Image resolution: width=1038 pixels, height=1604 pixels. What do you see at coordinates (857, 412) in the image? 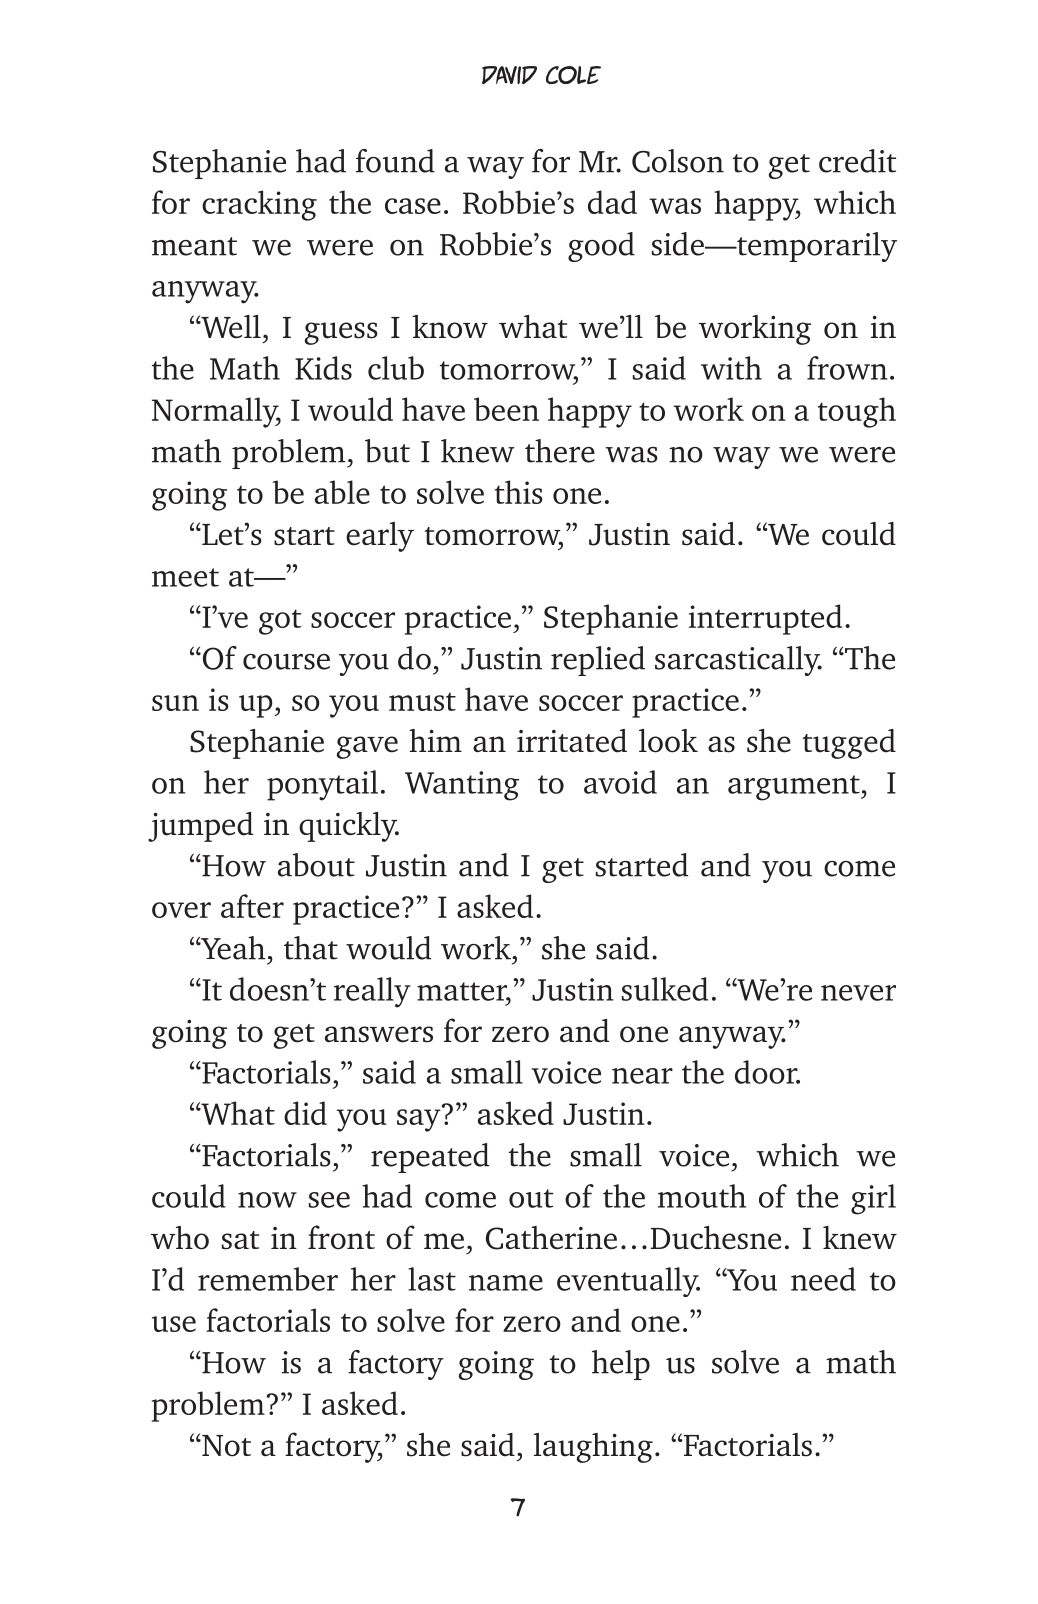
I see `tough` at bounding box center [857, 412].
